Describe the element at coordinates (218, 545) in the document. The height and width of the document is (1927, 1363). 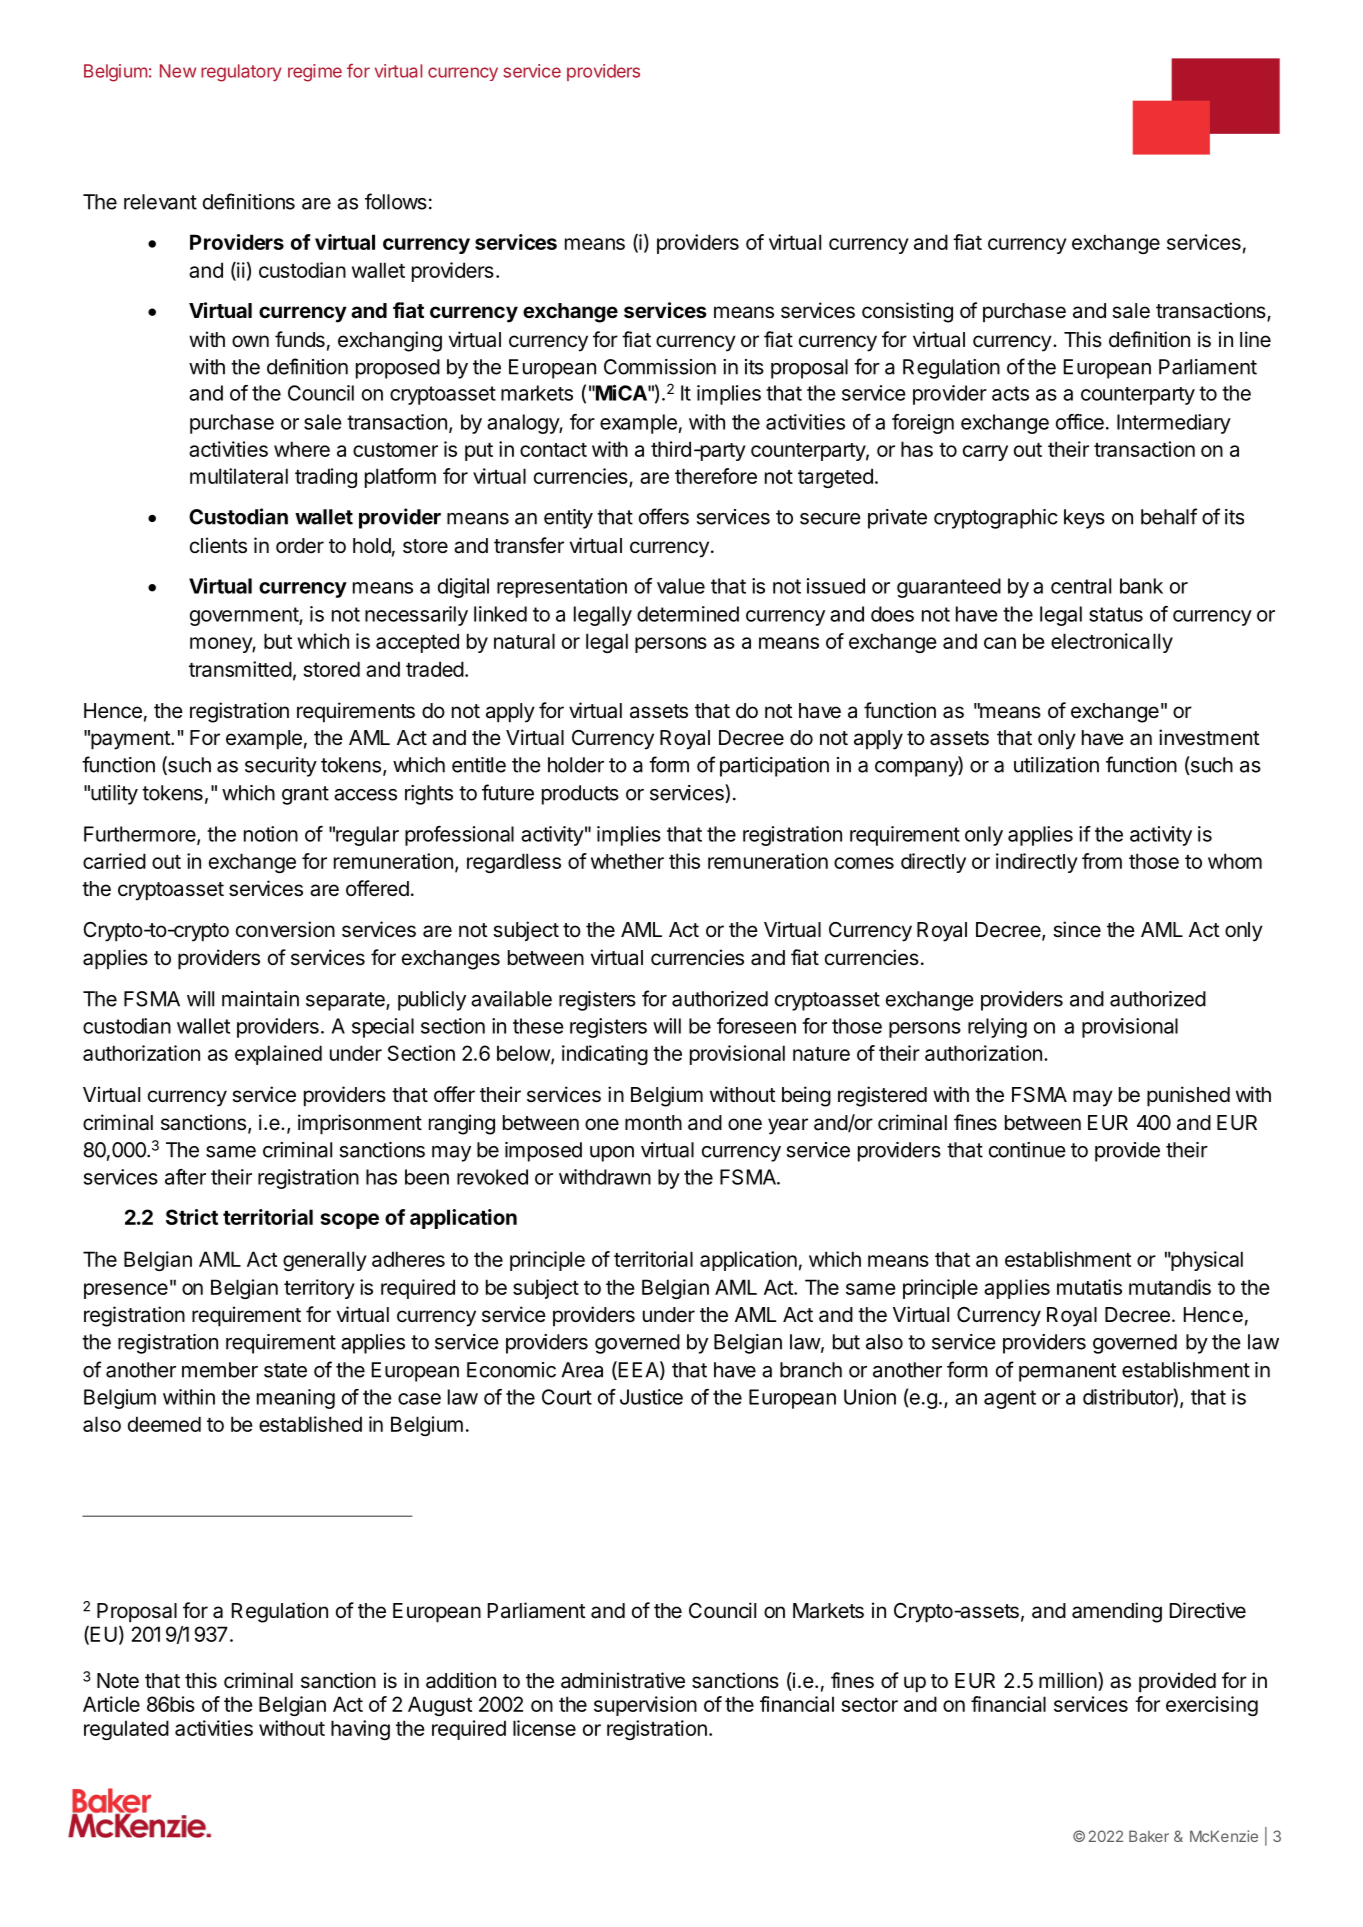
I see `clients` at that location.
